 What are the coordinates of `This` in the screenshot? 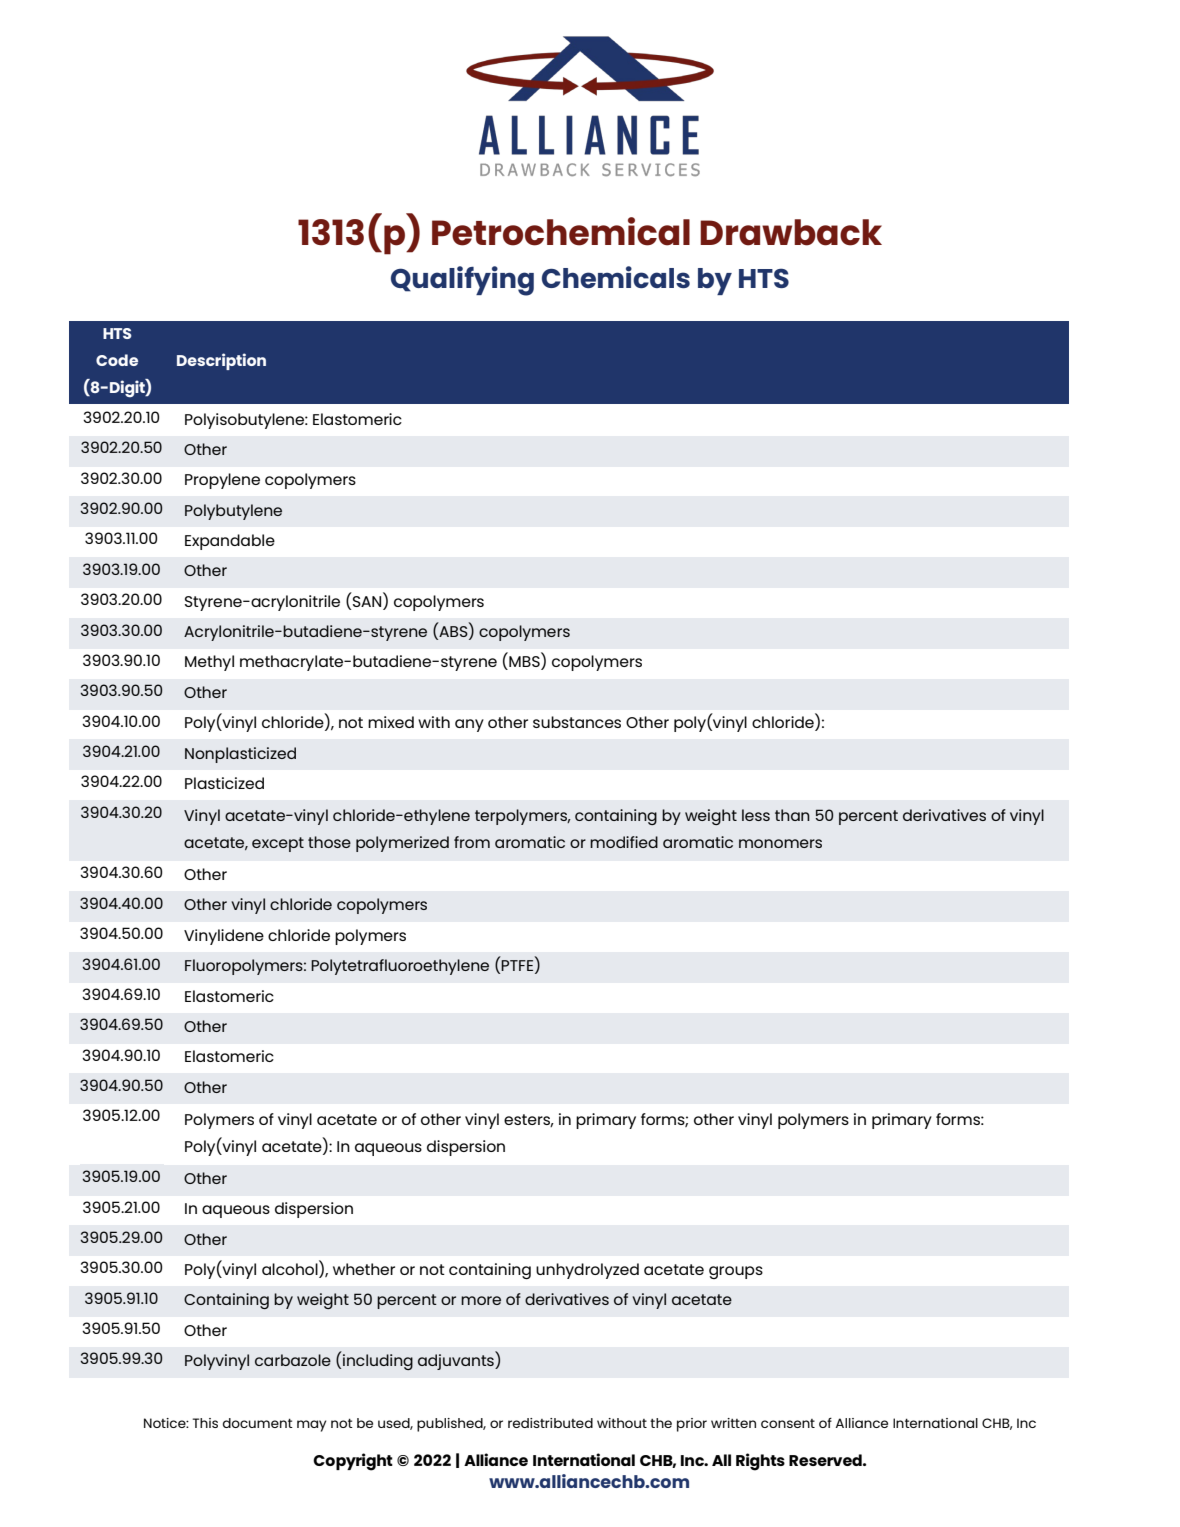 It's located at (205, 1423).
